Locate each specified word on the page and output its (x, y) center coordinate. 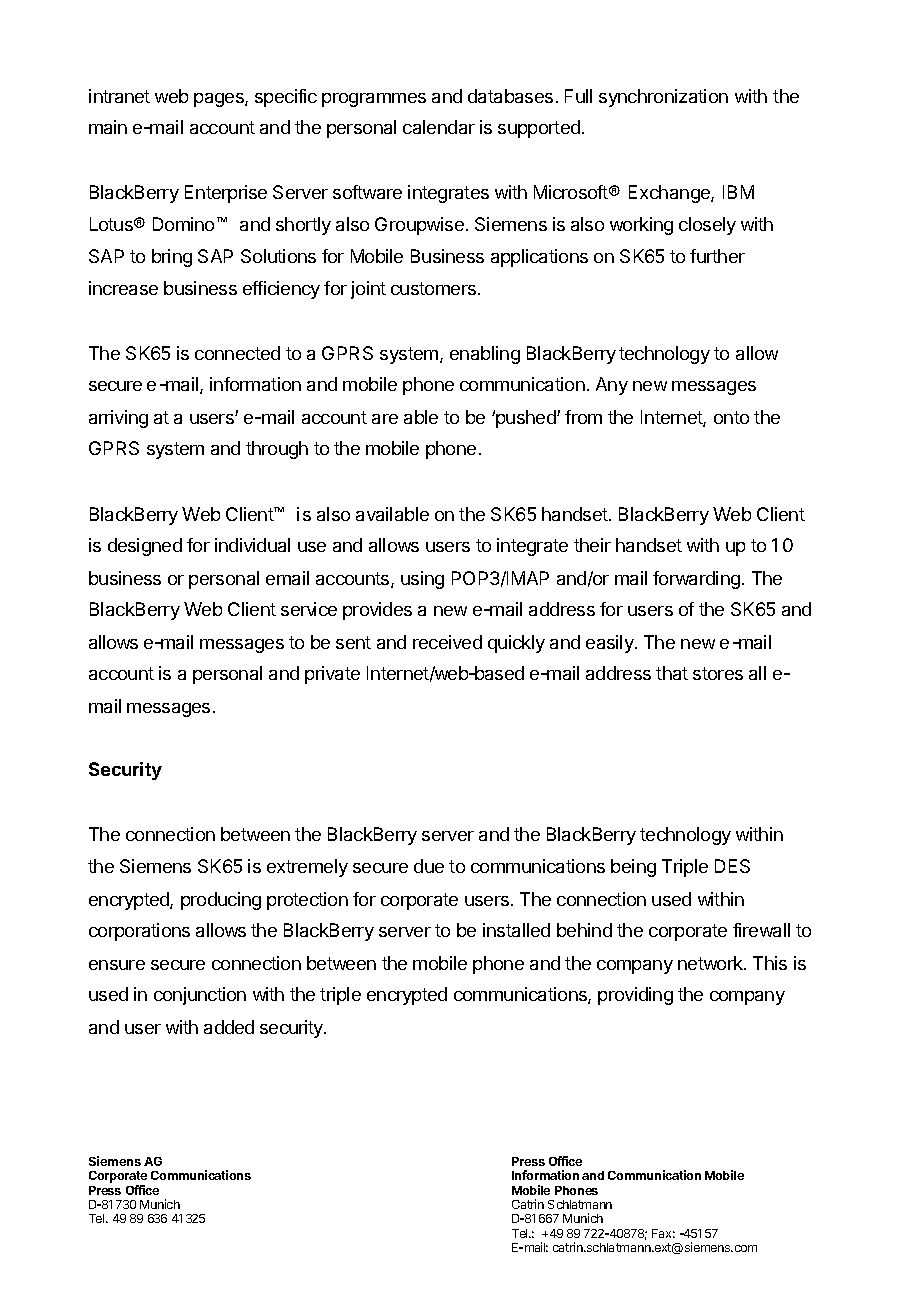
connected (237, 353)
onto (731, 417)
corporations (139, 932)
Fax (663, 1233)
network (711, 963)
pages (220, 100)
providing (635, 996)
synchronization (663, 98)
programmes (374, 100)
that (672, 673)
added (229, 1027)
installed (516, 930)
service (309, 609)
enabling (485, 355)
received (447, 642)
